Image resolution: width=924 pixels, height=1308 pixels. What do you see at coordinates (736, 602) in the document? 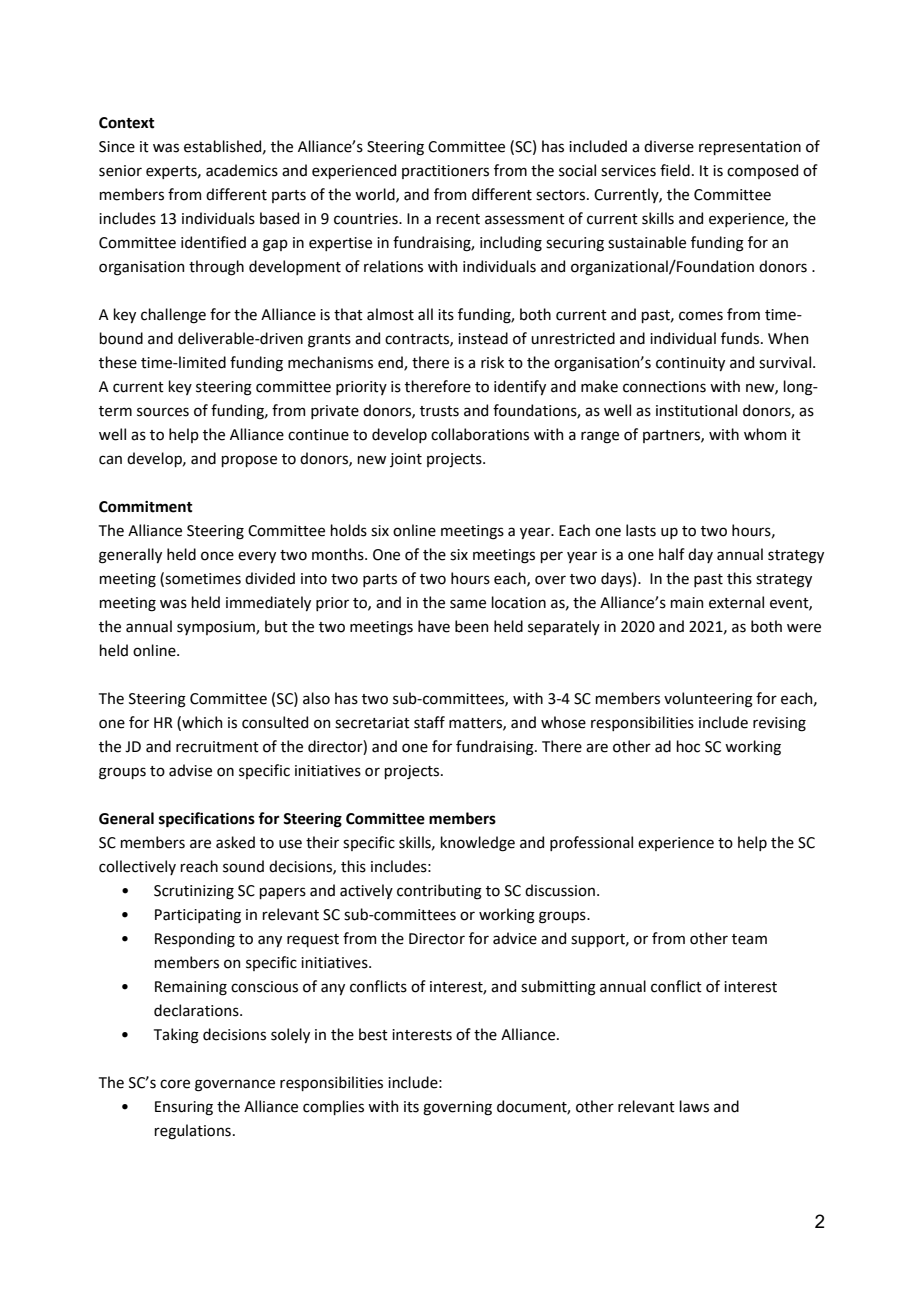
I see `external` at bounding box center [736, 602].
